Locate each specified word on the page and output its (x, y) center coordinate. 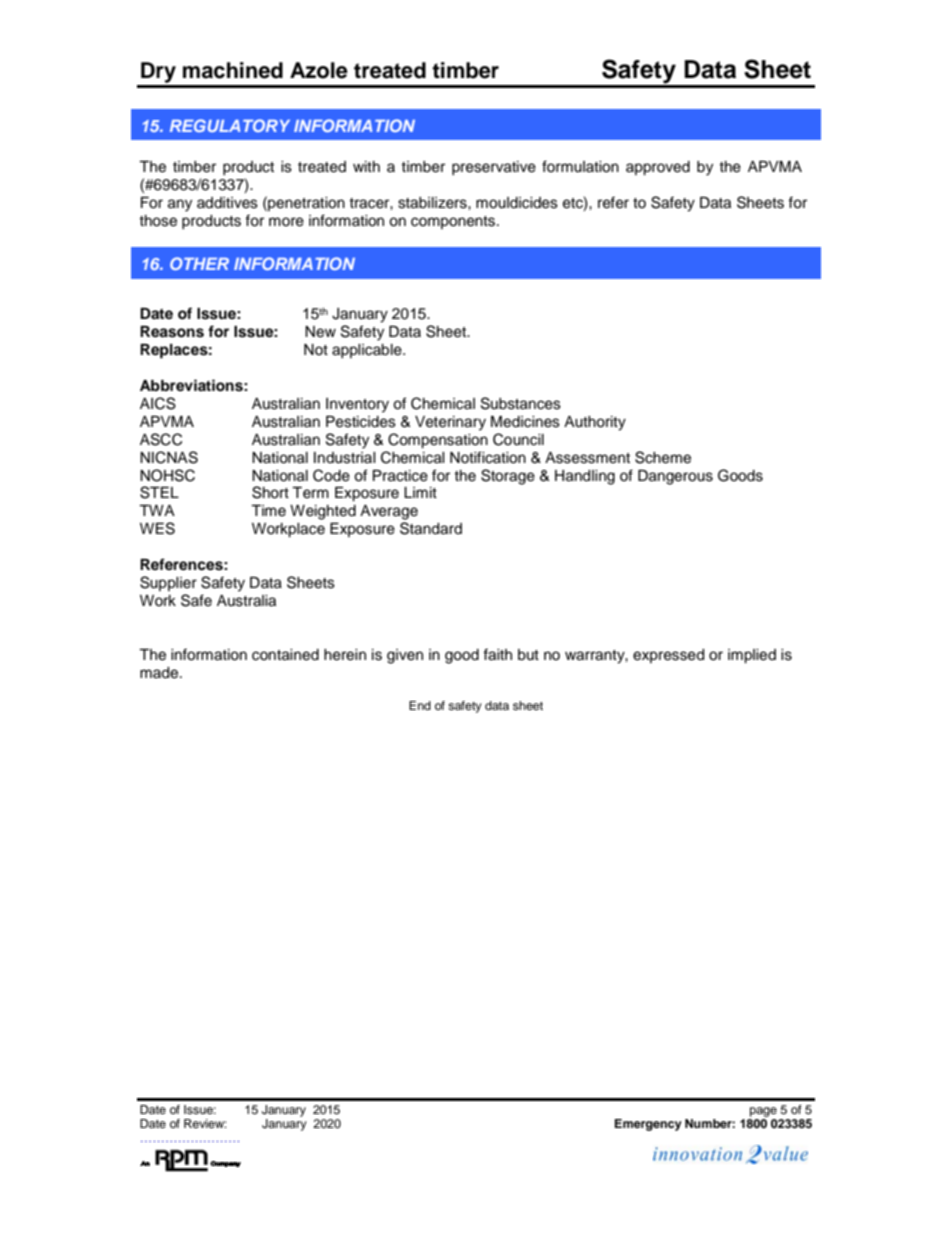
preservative (494, 168)
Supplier (168, 583)
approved (658, 168)
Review (205, 1123)
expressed (668, 656)
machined (233, 70)
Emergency (648, 1125)
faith (497, 654)
